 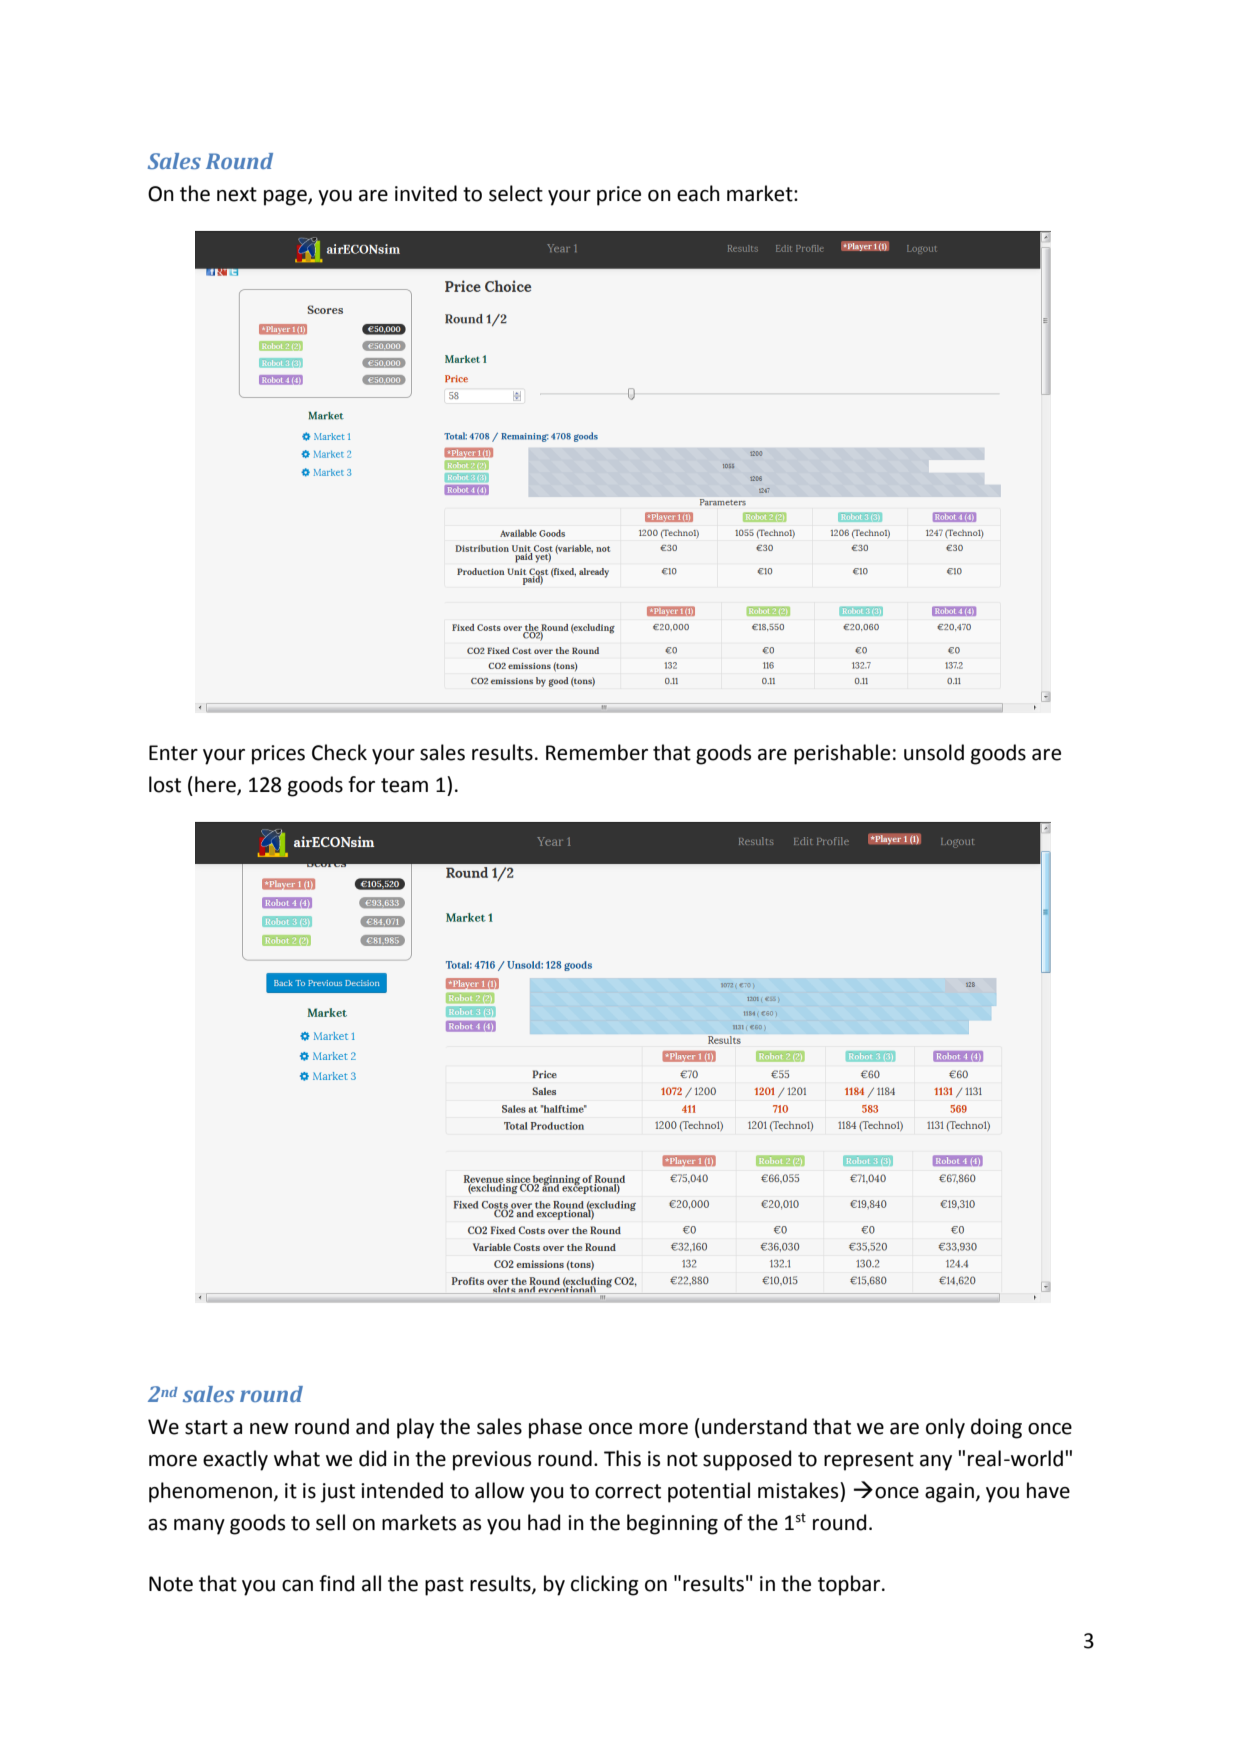 I want to click on clicking, so click(x=604, y=1585).
